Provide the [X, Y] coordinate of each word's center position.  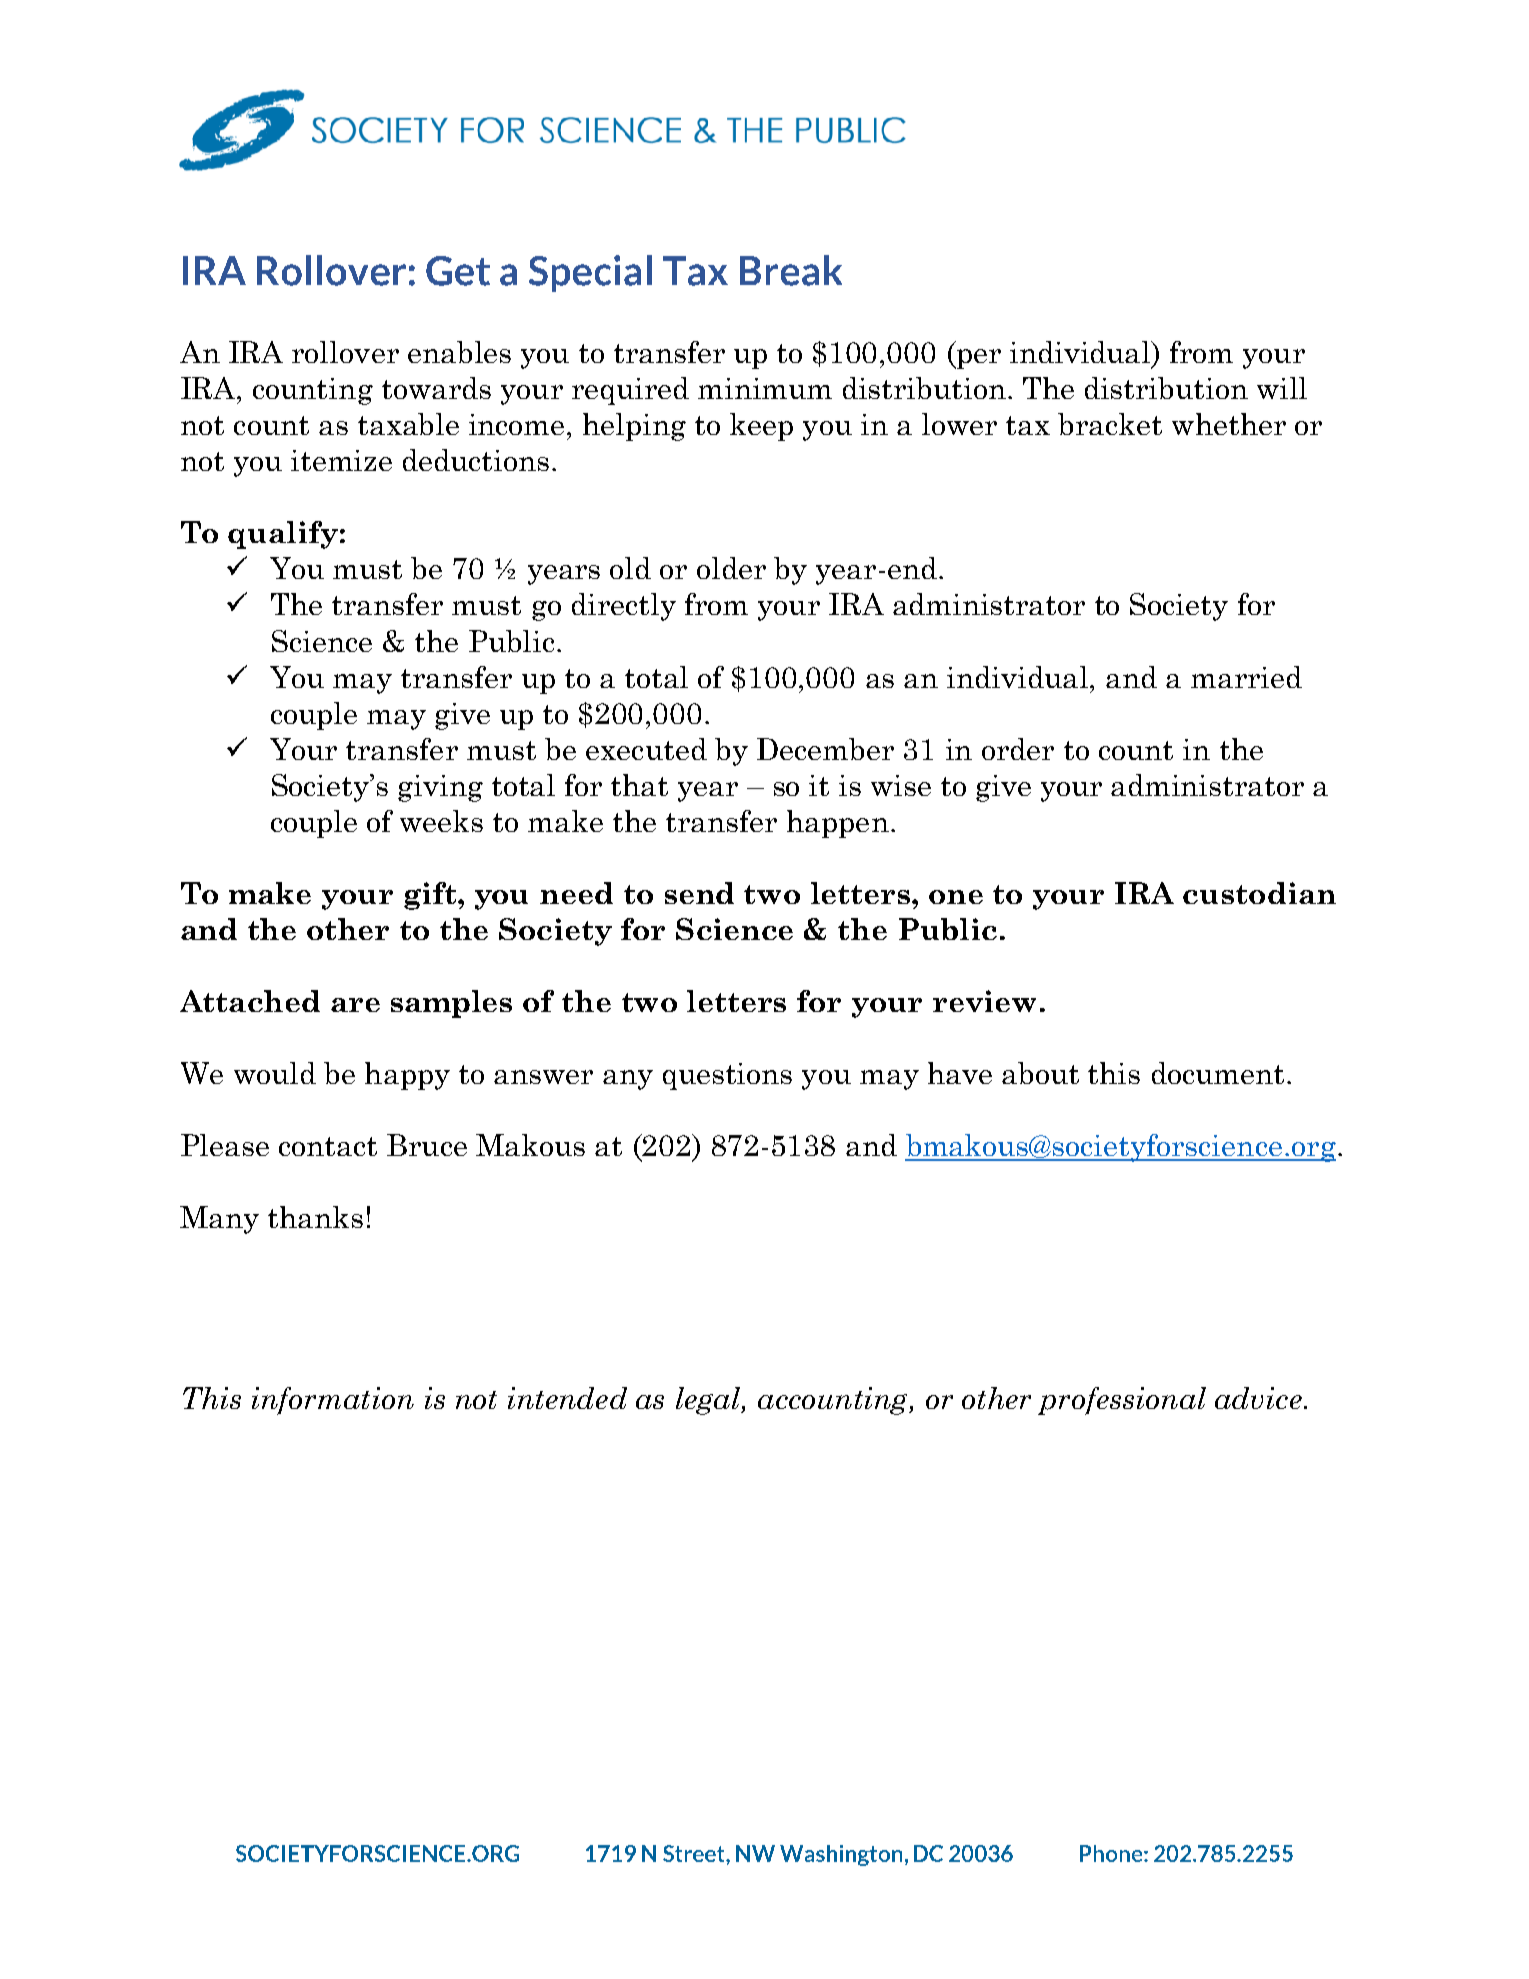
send [699, 893]
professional [1122, 1401]
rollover [345, 352]
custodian [1259, 893]
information [333, 1401]
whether [1229, 424]
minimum [765, 388]
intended [567, 1398]
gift [431, 896]
